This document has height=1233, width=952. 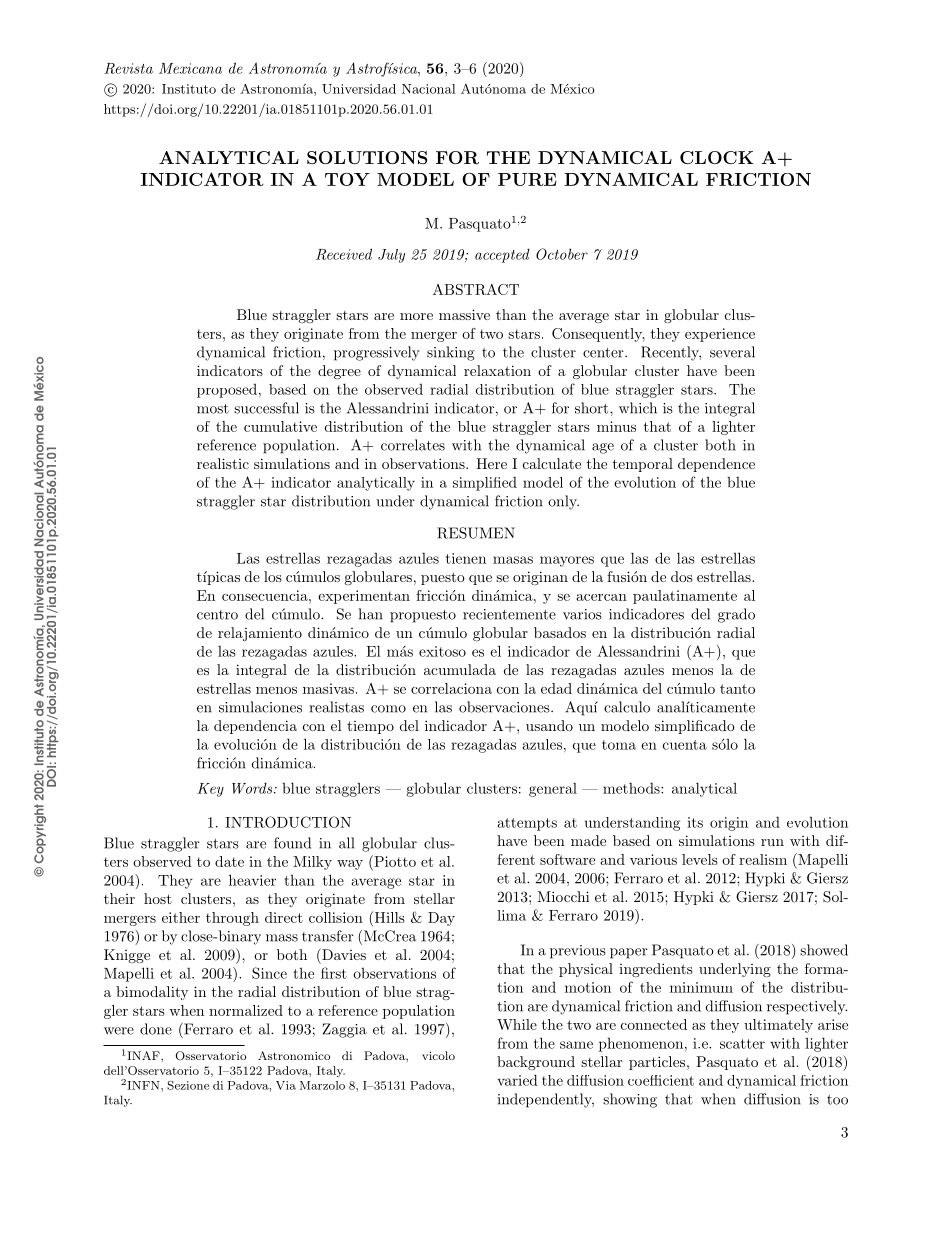 I want to click on PURE, so click(x=527, y=179).
